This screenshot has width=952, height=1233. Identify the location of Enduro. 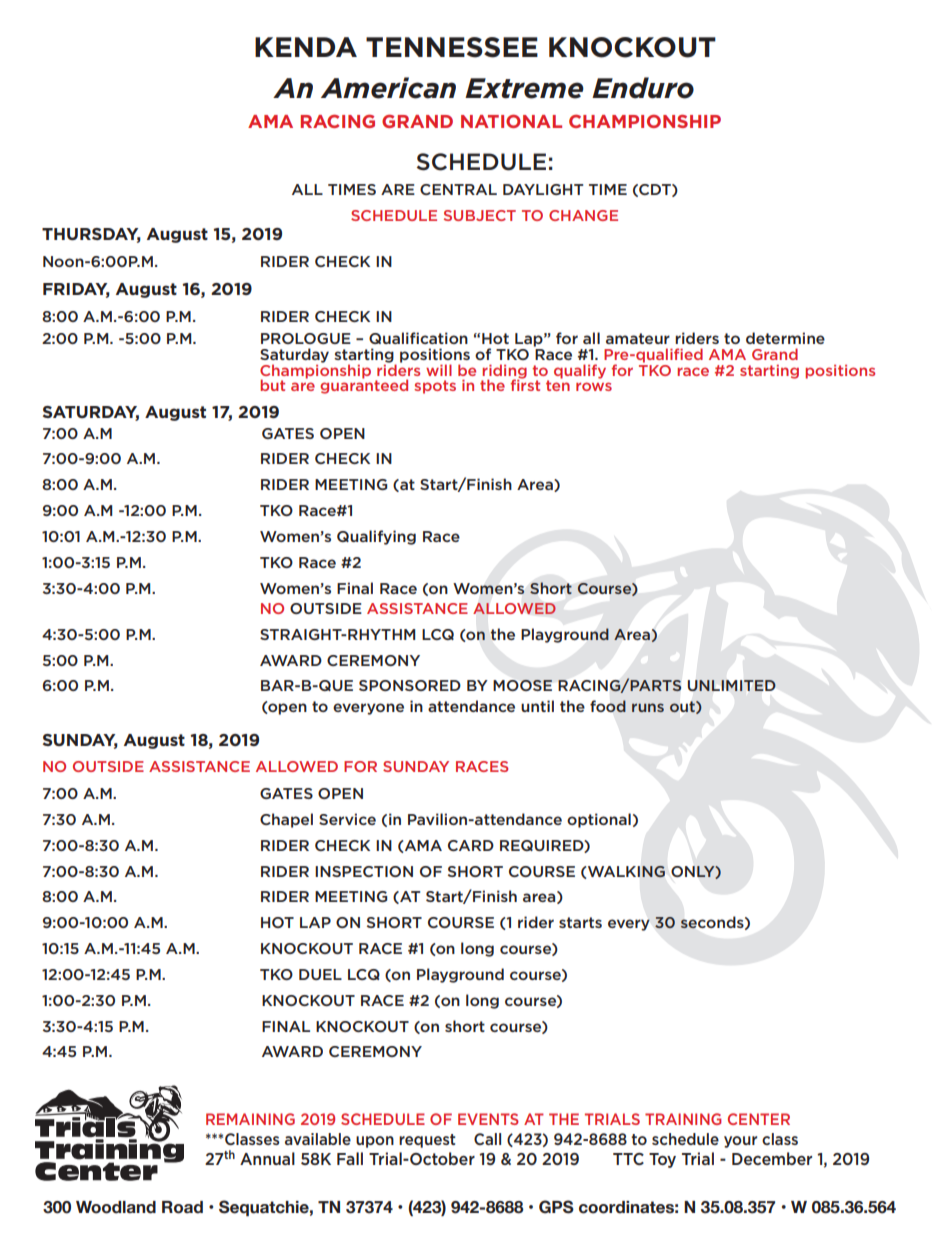
(643, 88).
